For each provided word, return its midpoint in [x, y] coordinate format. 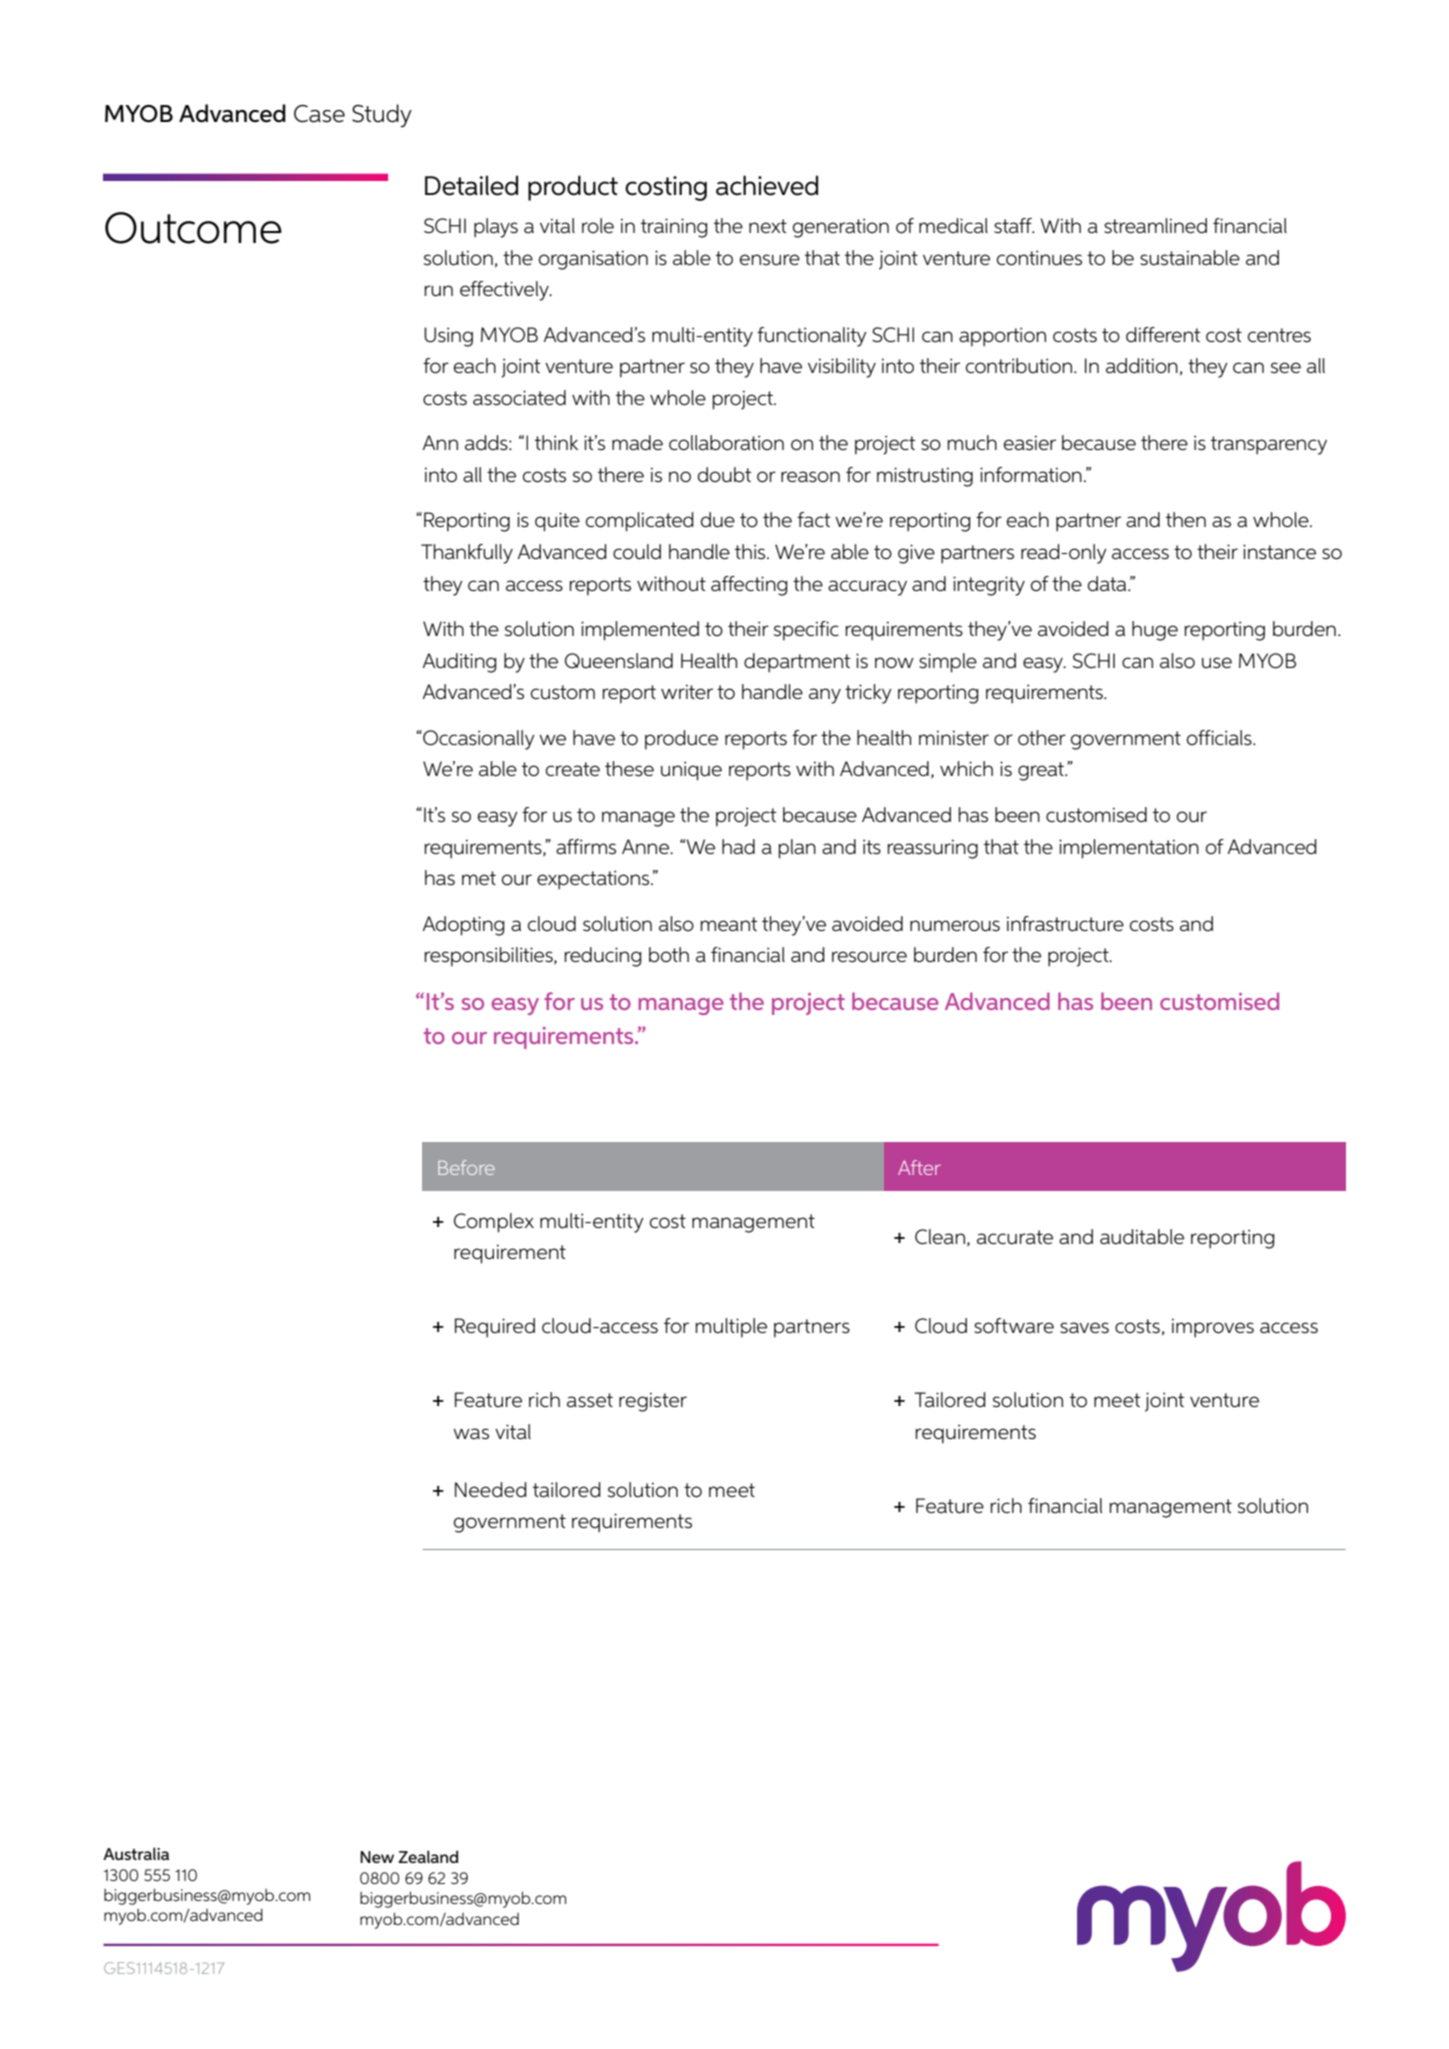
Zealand [428, 1856]
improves [1213, 1328]
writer [687, 692]
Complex [494, 1223]
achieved [767, 185]
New [377, 1857]
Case [319, 114]
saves [1084, 1327]
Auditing [459, 663]
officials [1220, 738]
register [653, 1402]
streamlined [1155, 225]
